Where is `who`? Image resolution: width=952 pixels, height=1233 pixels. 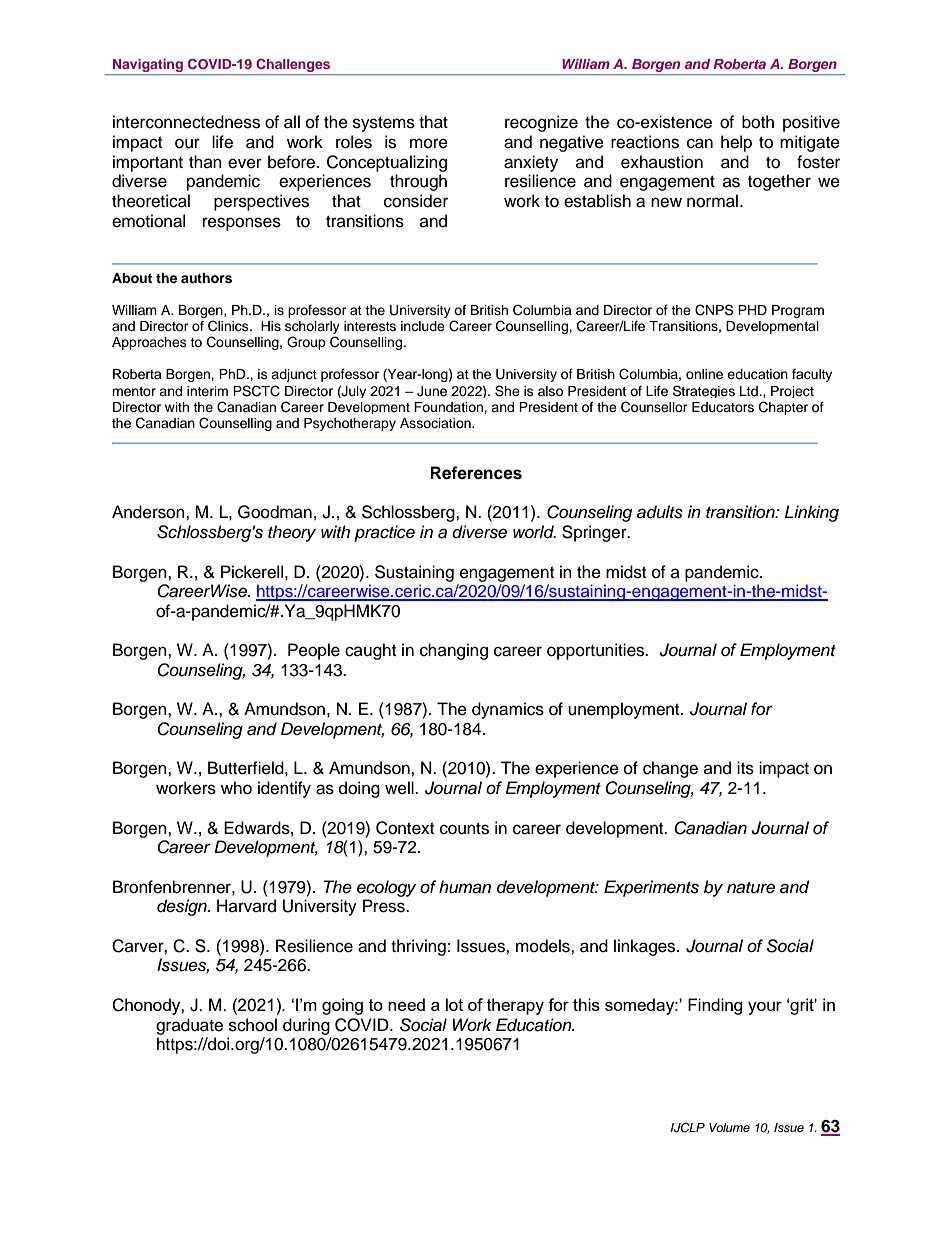 who is located at coordinates (236, 788).
